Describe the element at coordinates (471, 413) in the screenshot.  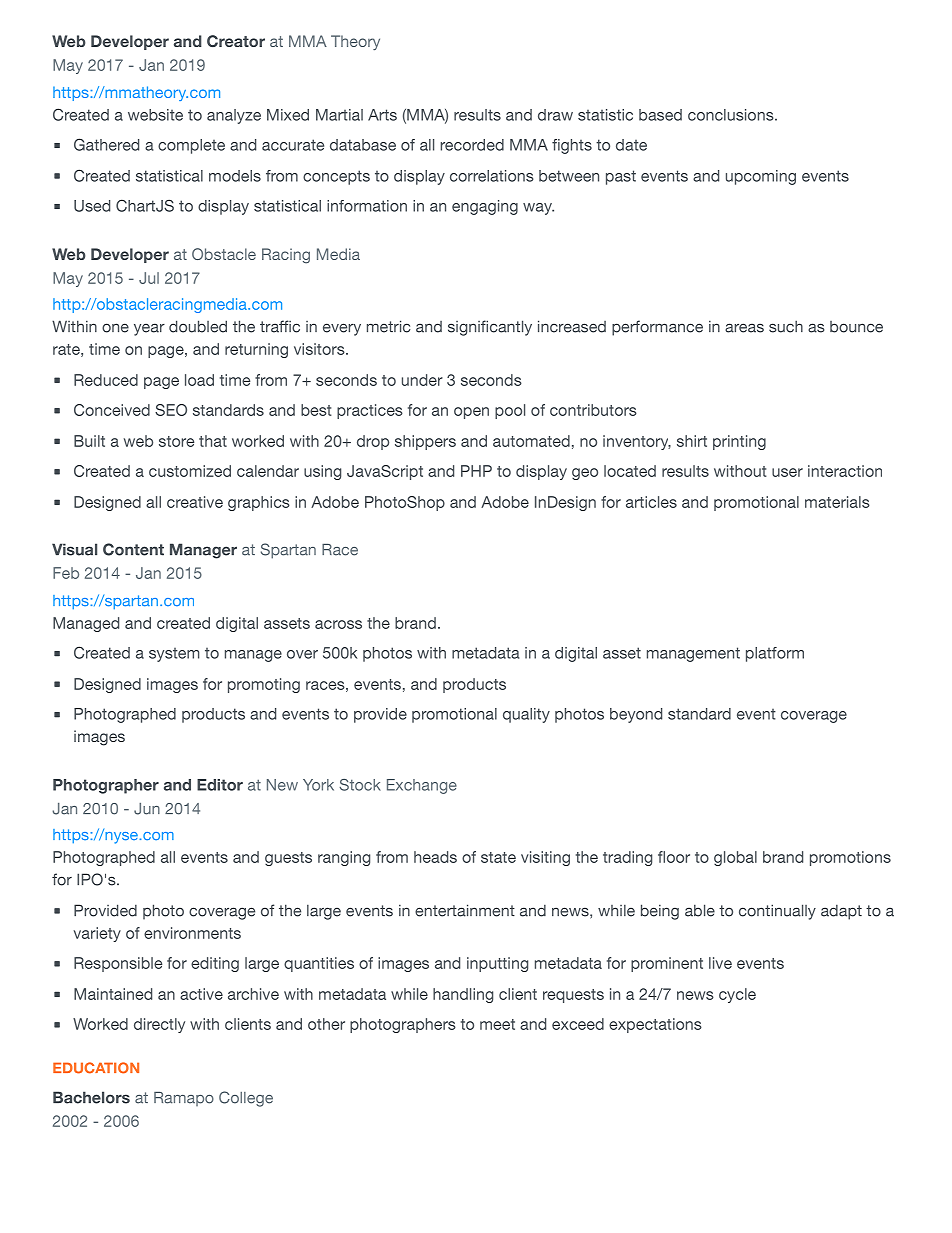
I see `open` at that location.
